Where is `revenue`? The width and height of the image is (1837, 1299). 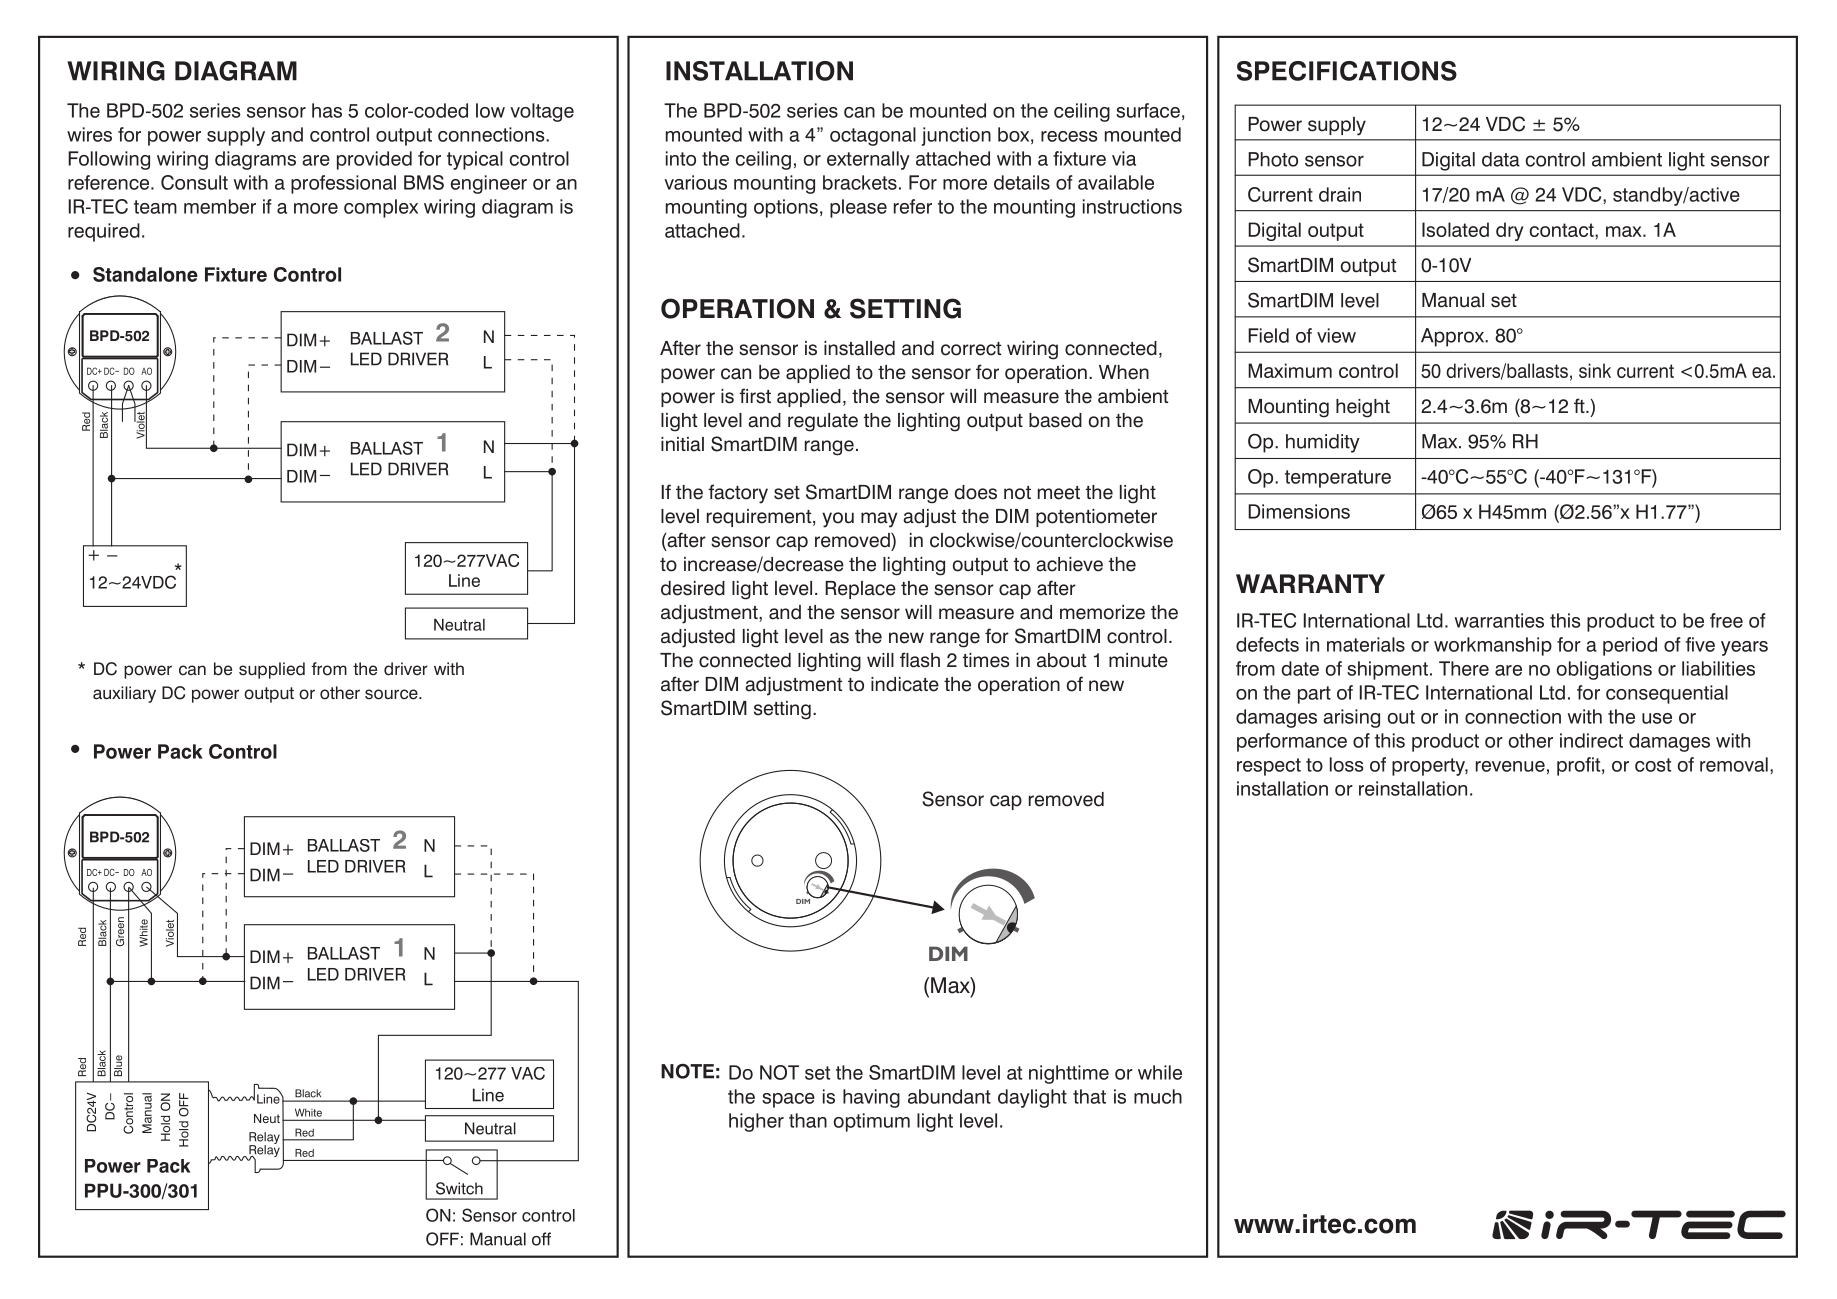 revenue is located at coordinates (1510, 766).
